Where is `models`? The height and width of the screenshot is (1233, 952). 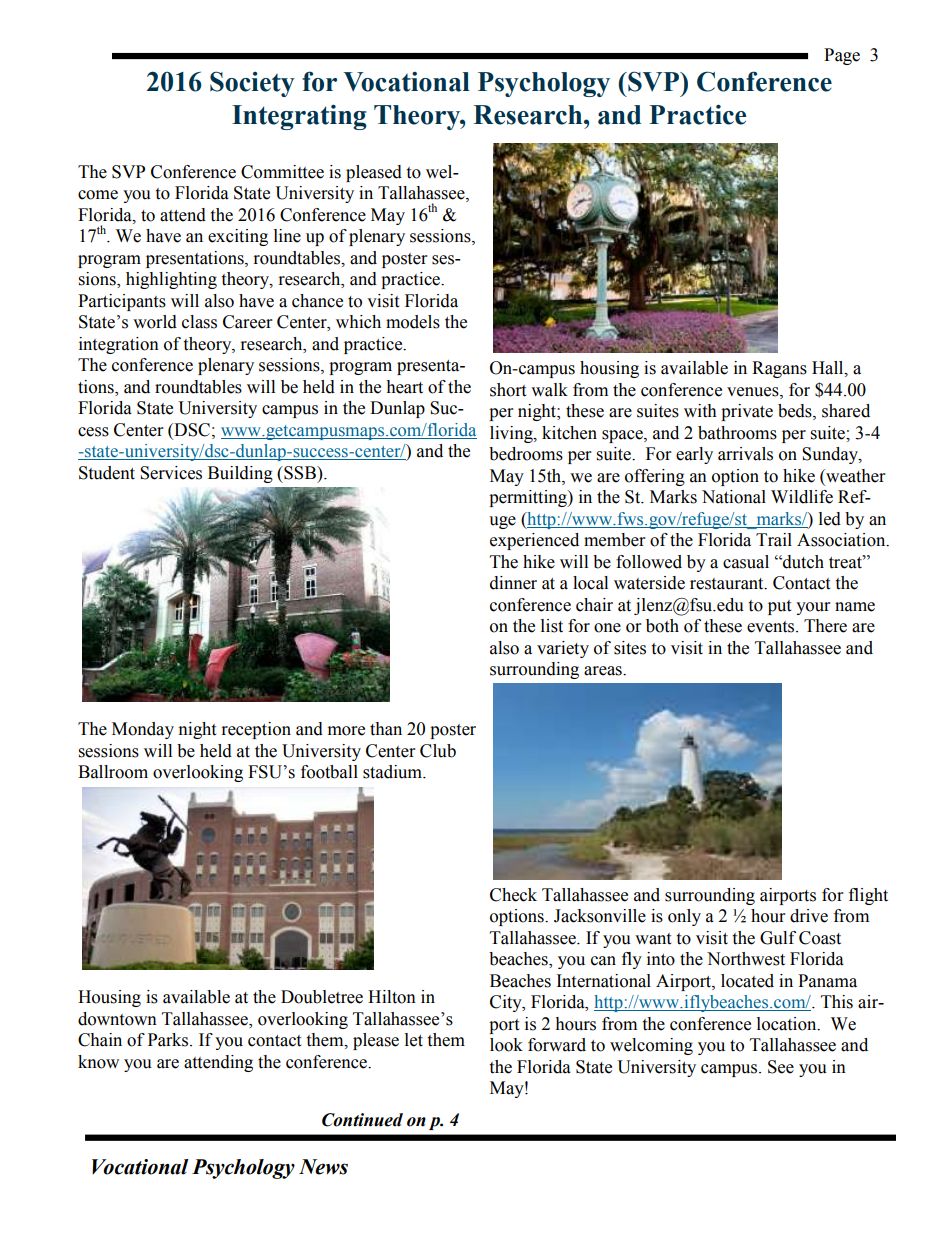
models is located at coordinates (413, 322).
